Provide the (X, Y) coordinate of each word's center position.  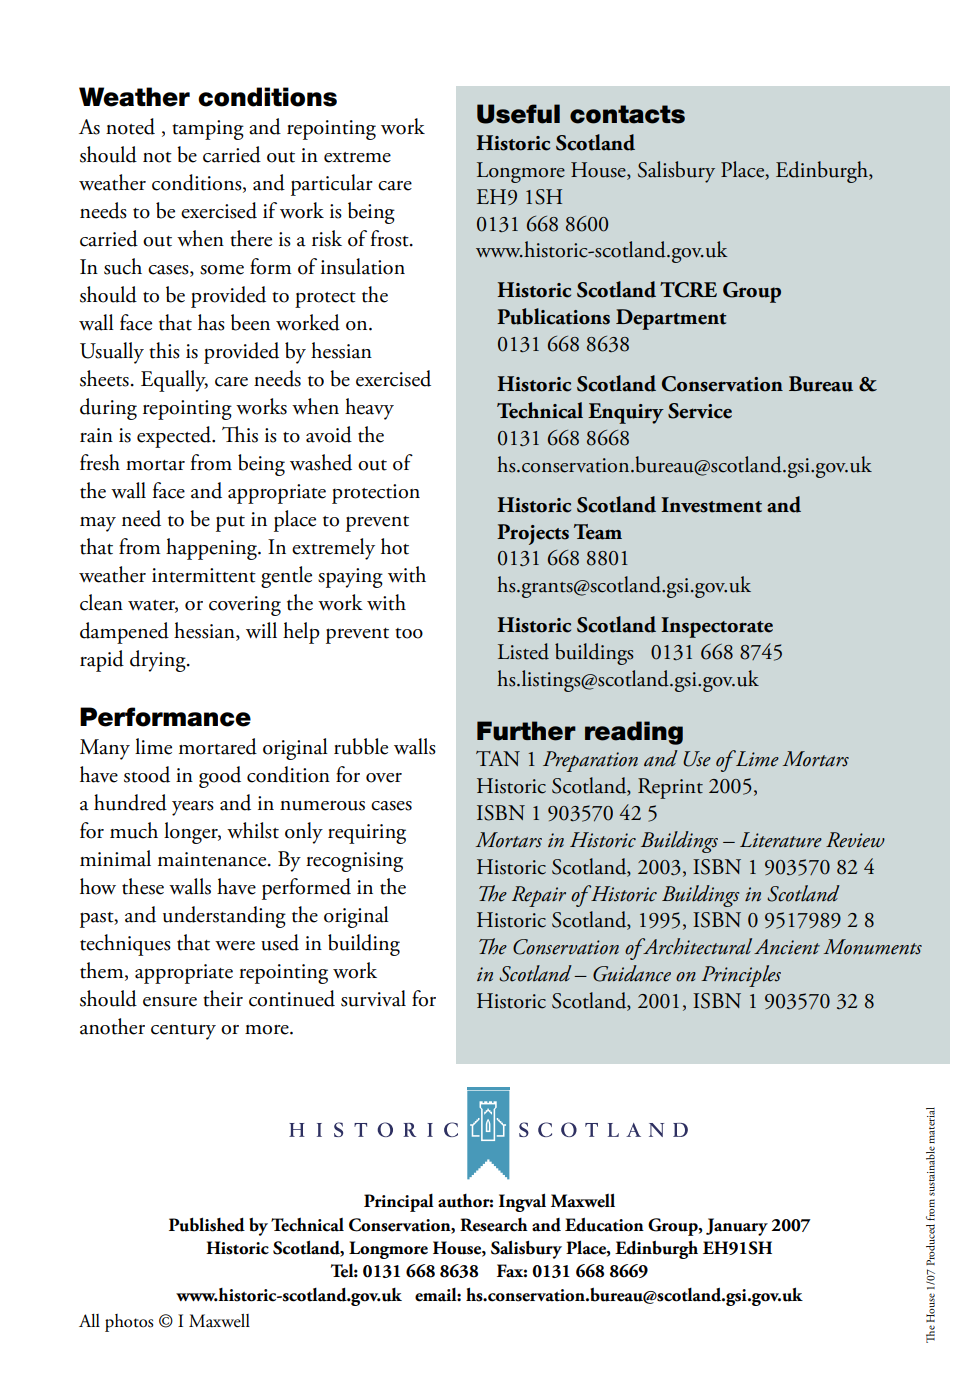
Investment (711, 505)
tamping (208, 130)
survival (373, 998)
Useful (518, 114)
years (193, 808)
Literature (781, 840)
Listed (523, 651)
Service (700, 411)
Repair (539, 896)
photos (129, 1323)
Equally (174, 381)
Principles (741, 976)
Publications (553, 316)
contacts (627, 114)
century (183, 1032)
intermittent (204, 575)
